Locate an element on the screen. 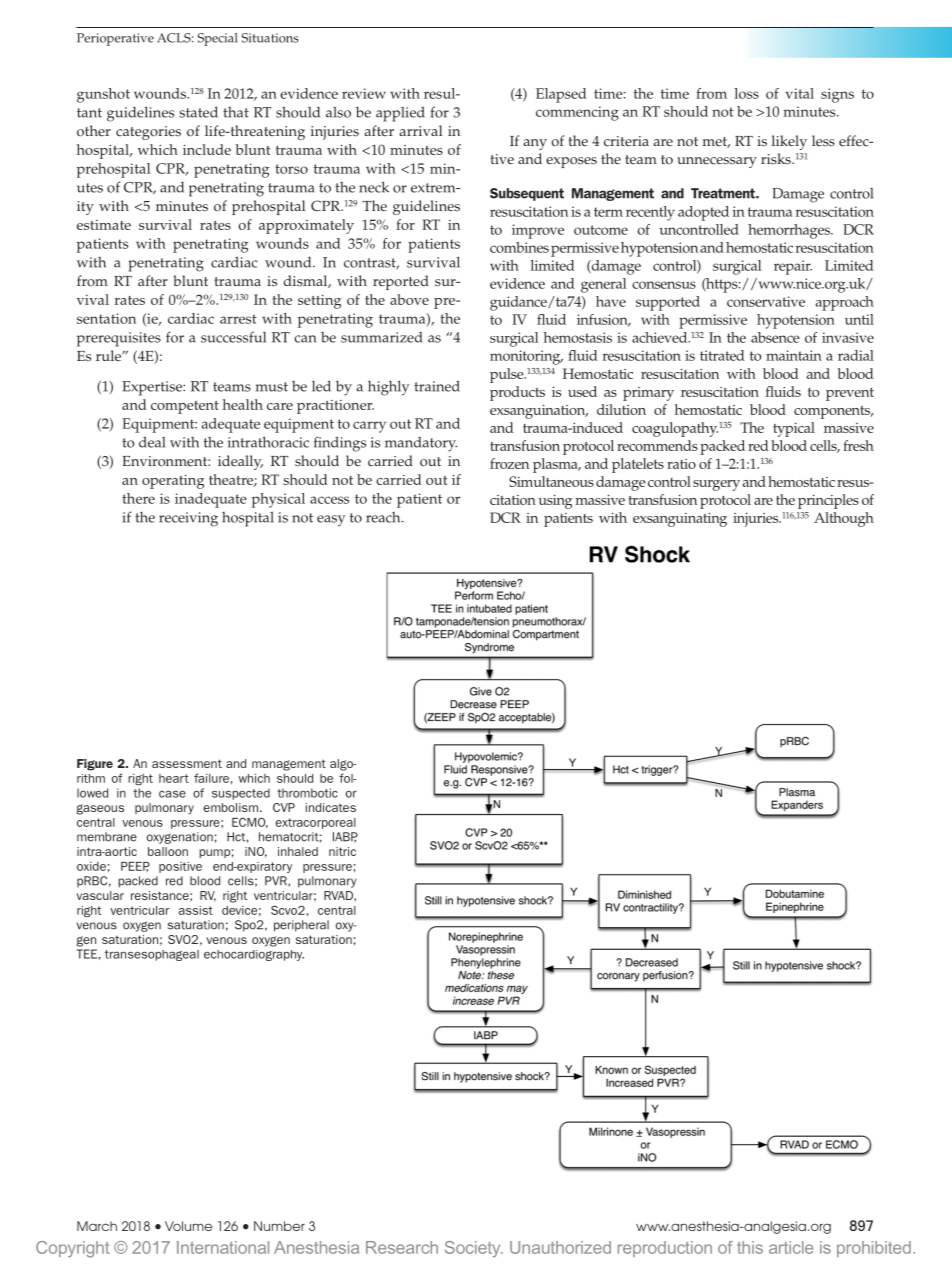 This screenshot has width=952, height=1275. nitric is located at coordinates (342, 851).
